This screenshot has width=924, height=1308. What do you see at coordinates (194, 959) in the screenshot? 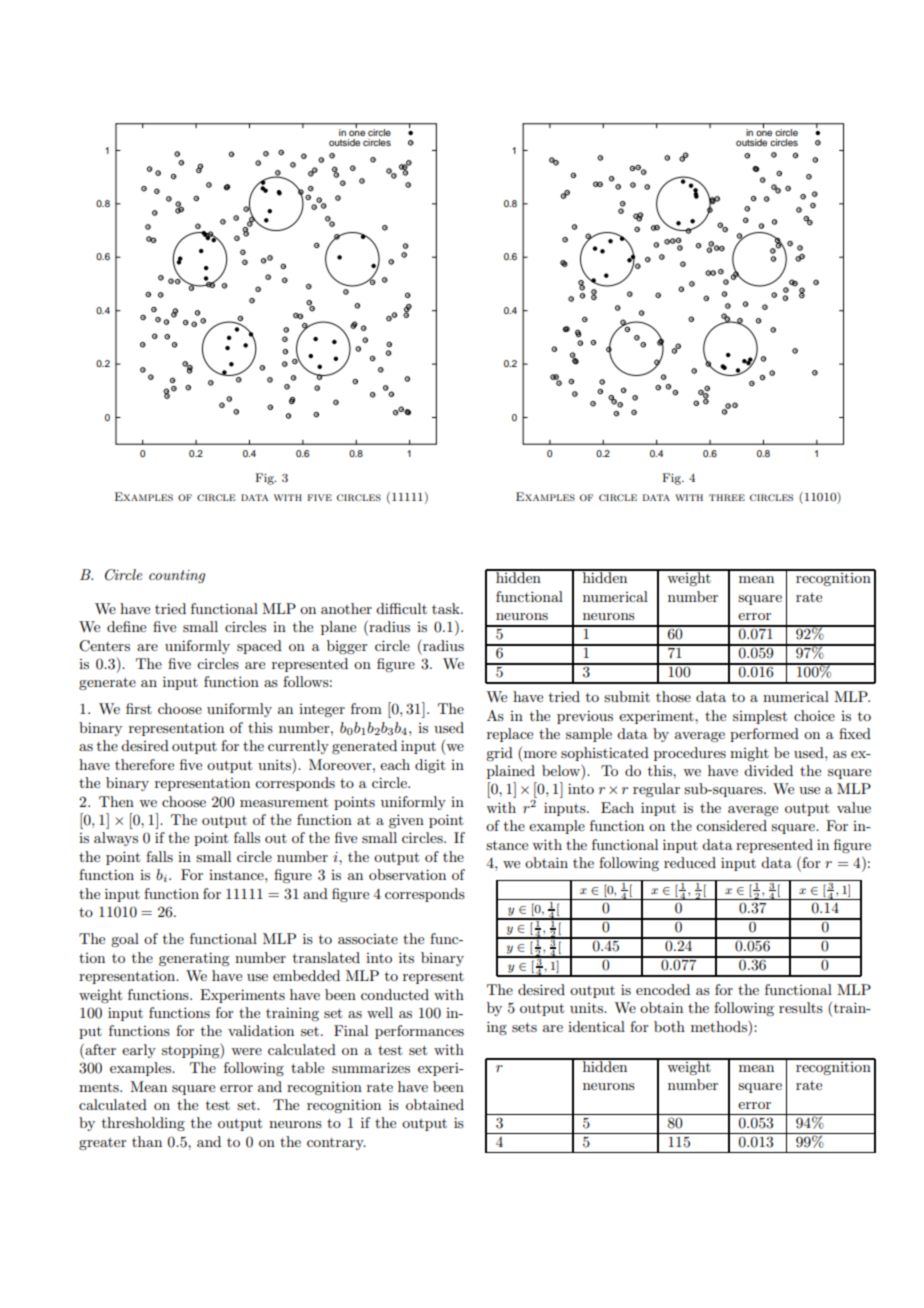
I see `generating` at bounding box center [194, 959].
